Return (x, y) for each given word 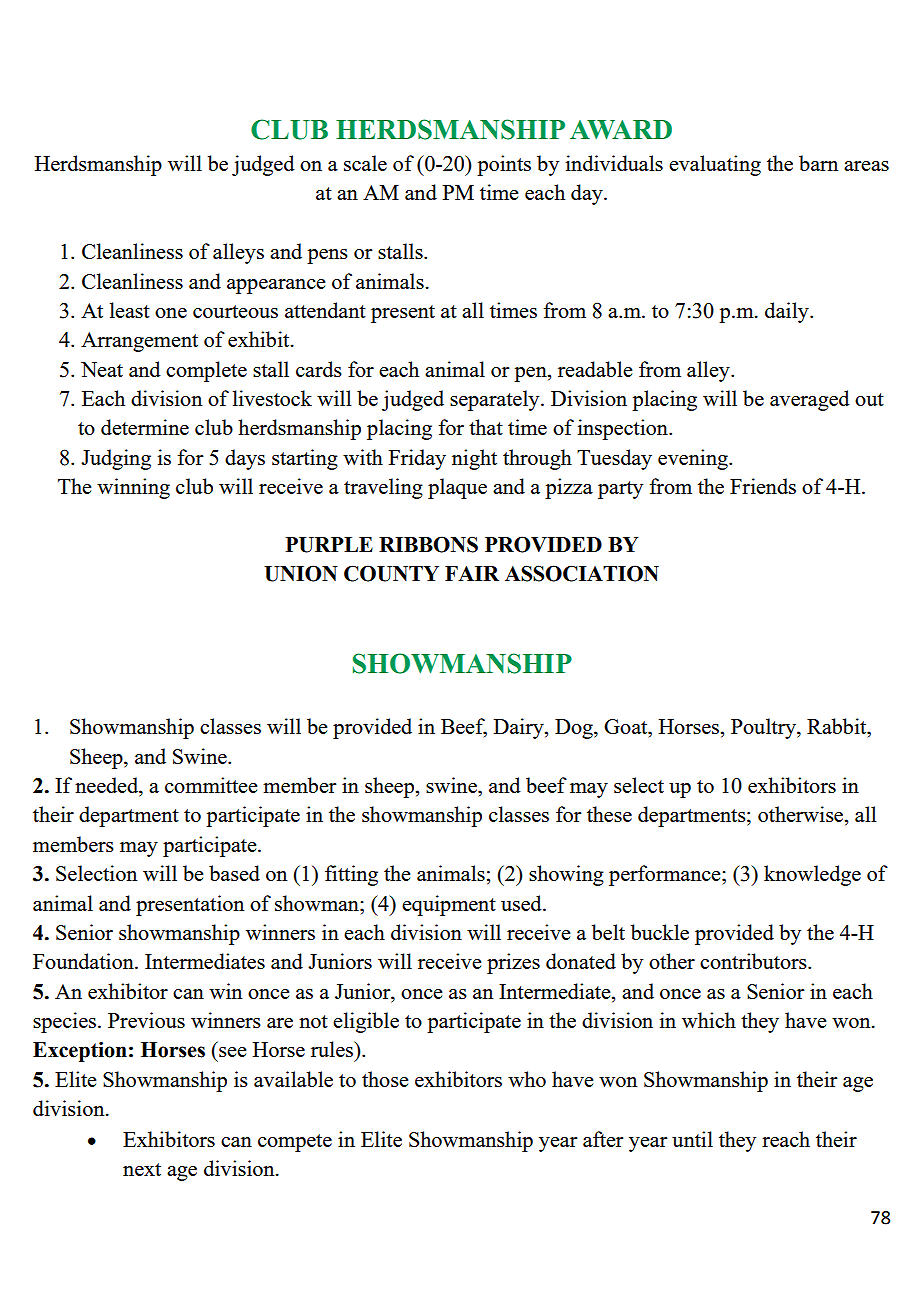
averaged (810, 400)
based (234, 873)
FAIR (472, 573)
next (142, 1169)
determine (145, 427)
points (504, 165)
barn (818, 163)
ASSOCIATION (582, 573)
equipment (449, 905)
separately (496, 400)
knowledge (812, 875)
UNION (301, 573)
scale (365, 163)
